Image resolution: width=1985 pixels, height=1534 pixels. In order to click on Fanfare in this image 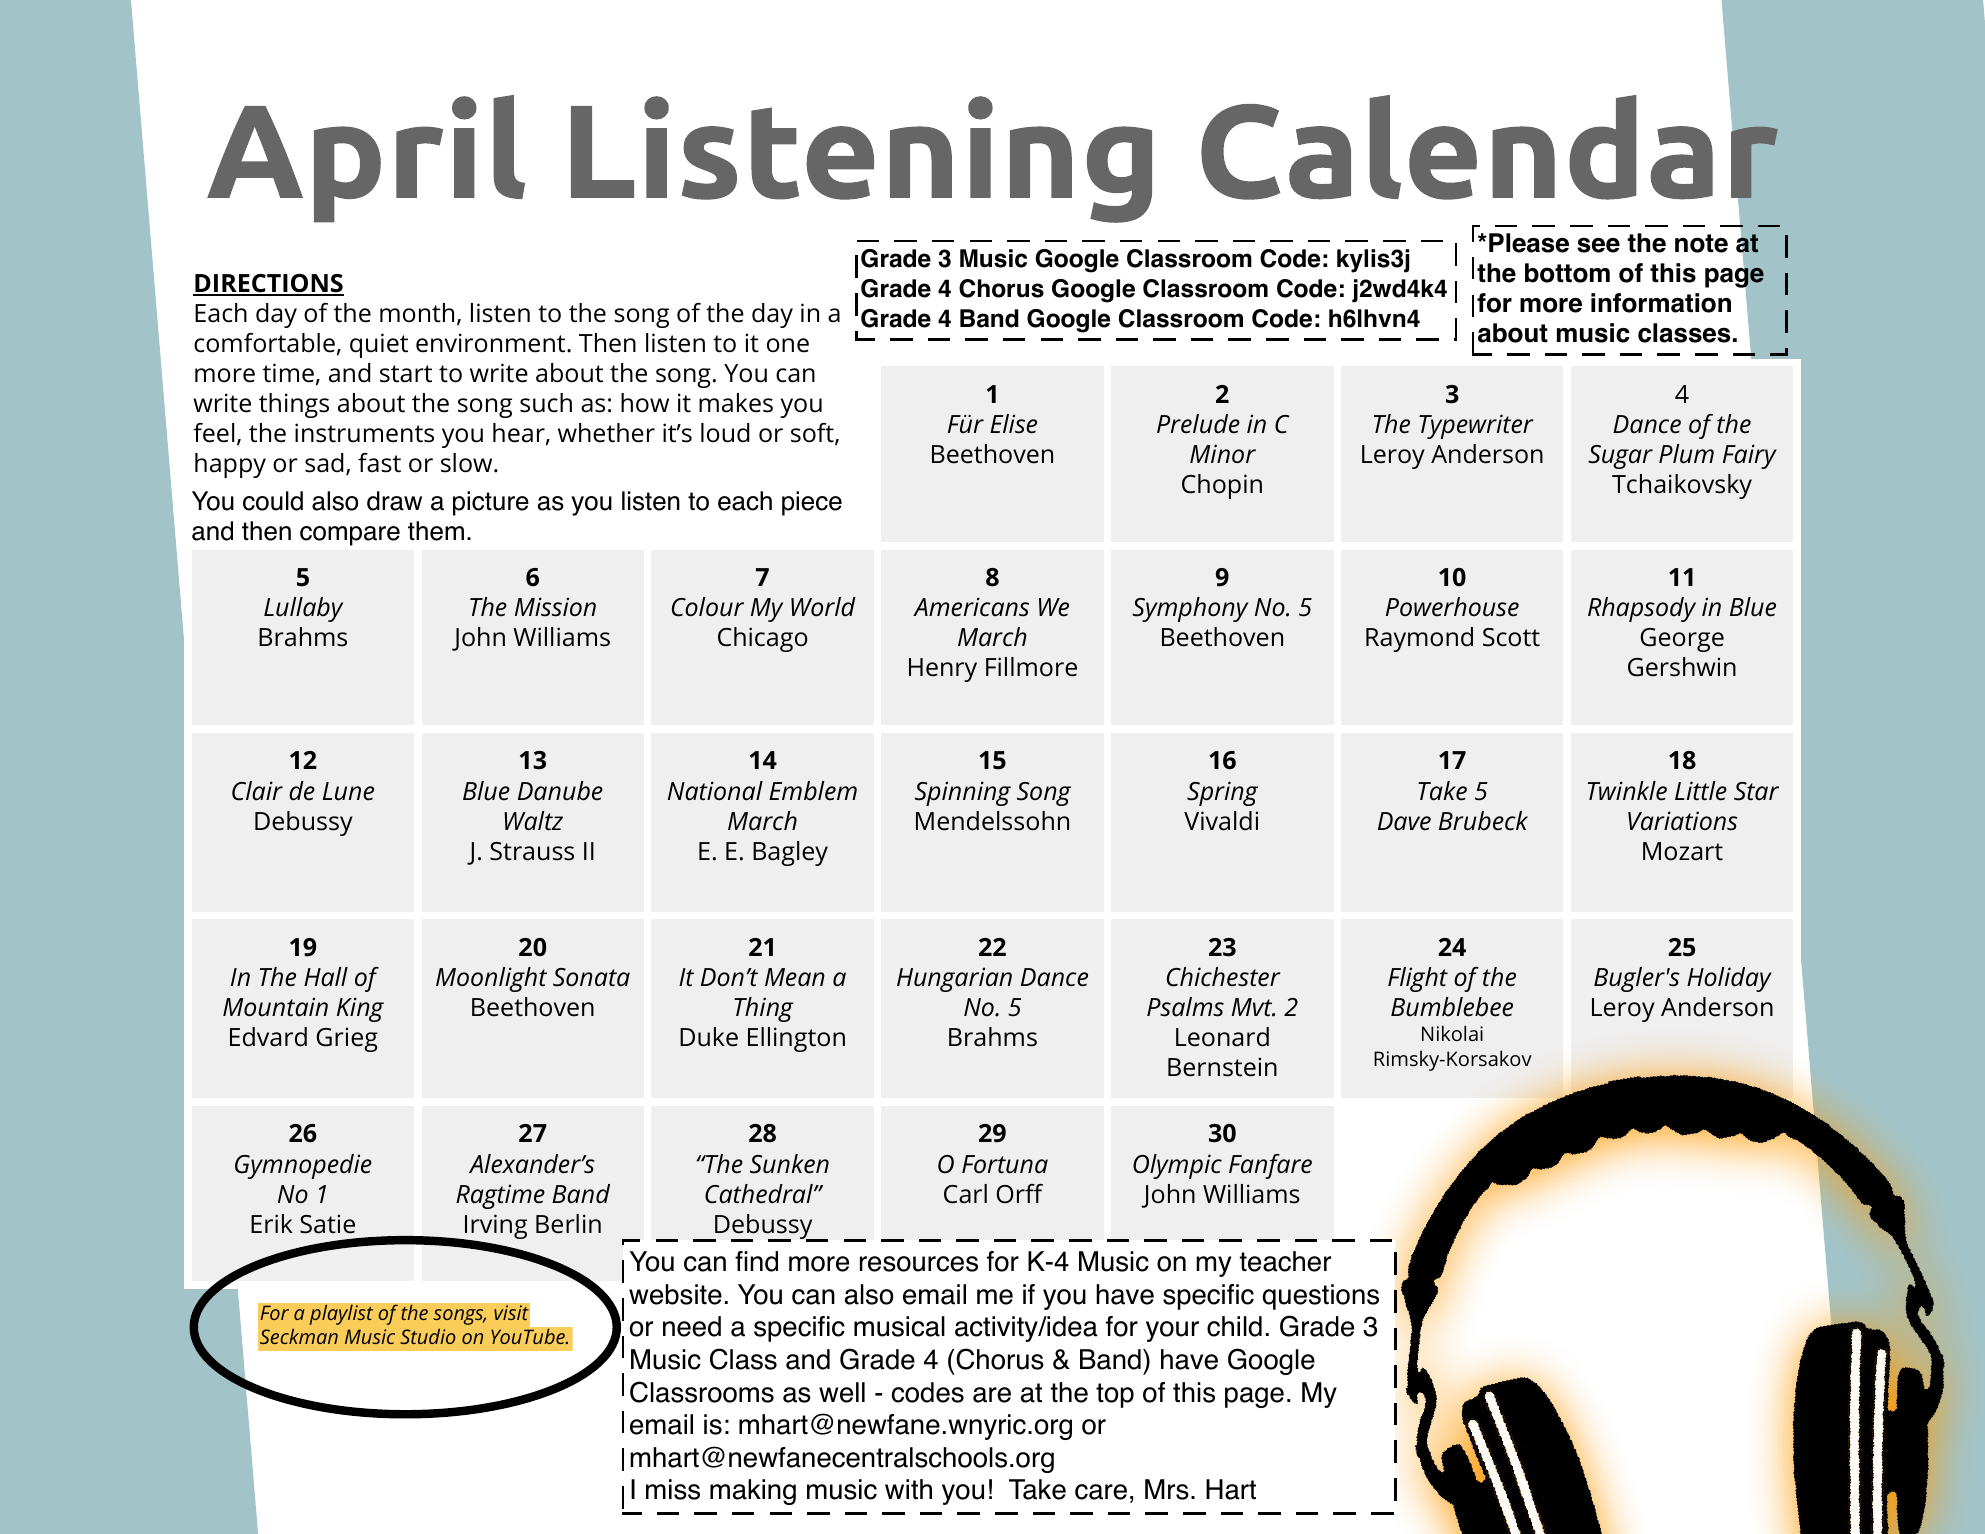, I will do `click(1270, 1166)`.
